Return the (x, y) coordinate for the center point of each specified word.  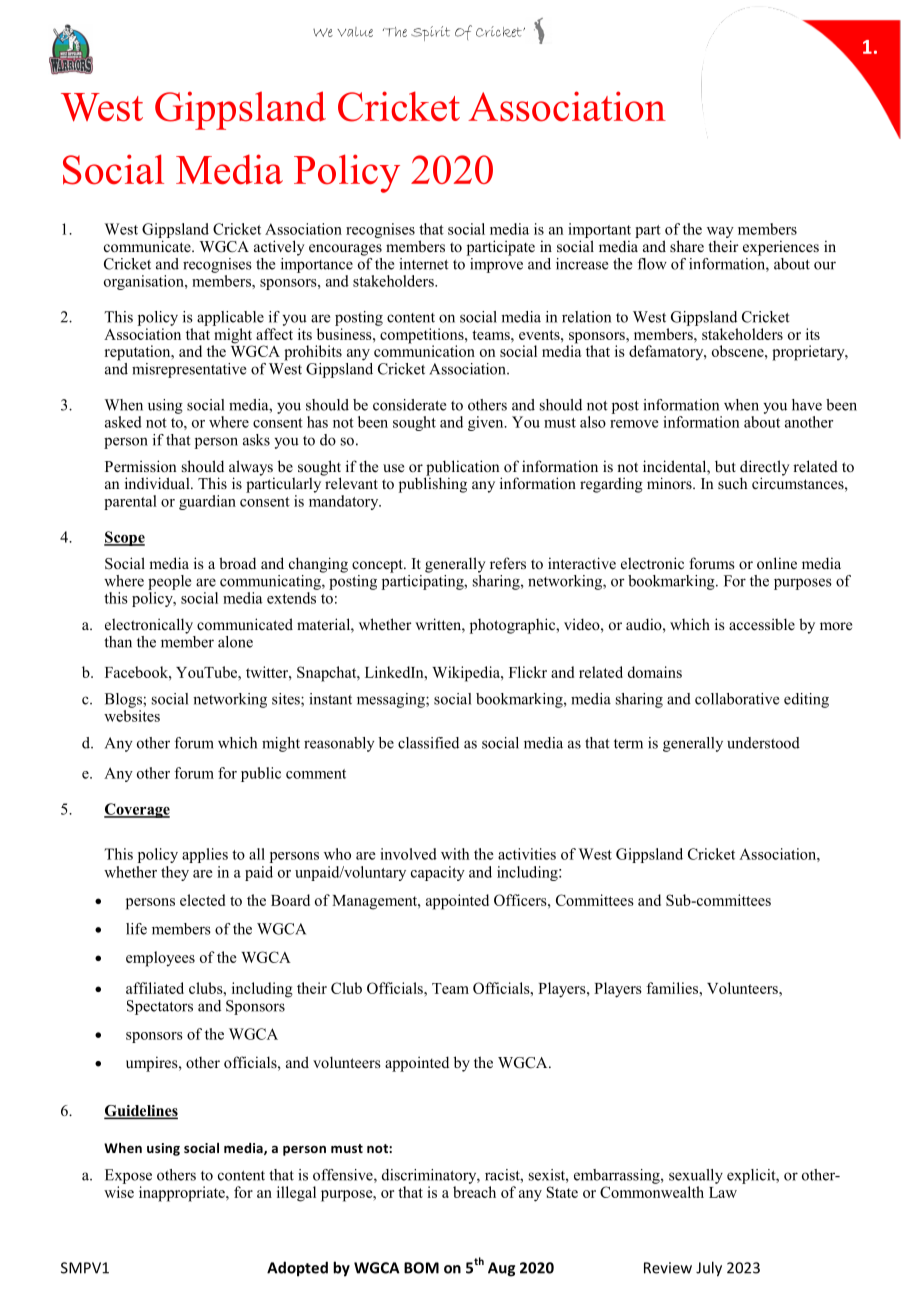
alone (235, 642)
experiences (781, 248)
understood (763, 743)
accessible (762, 624)
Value (355, 32)
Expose (128, 1176)
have (807, 405)
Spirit (430, 33)
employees (160, 959)
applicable (230, 318)
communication (424, 350)
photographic (514, 626)
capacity (438, 873)
